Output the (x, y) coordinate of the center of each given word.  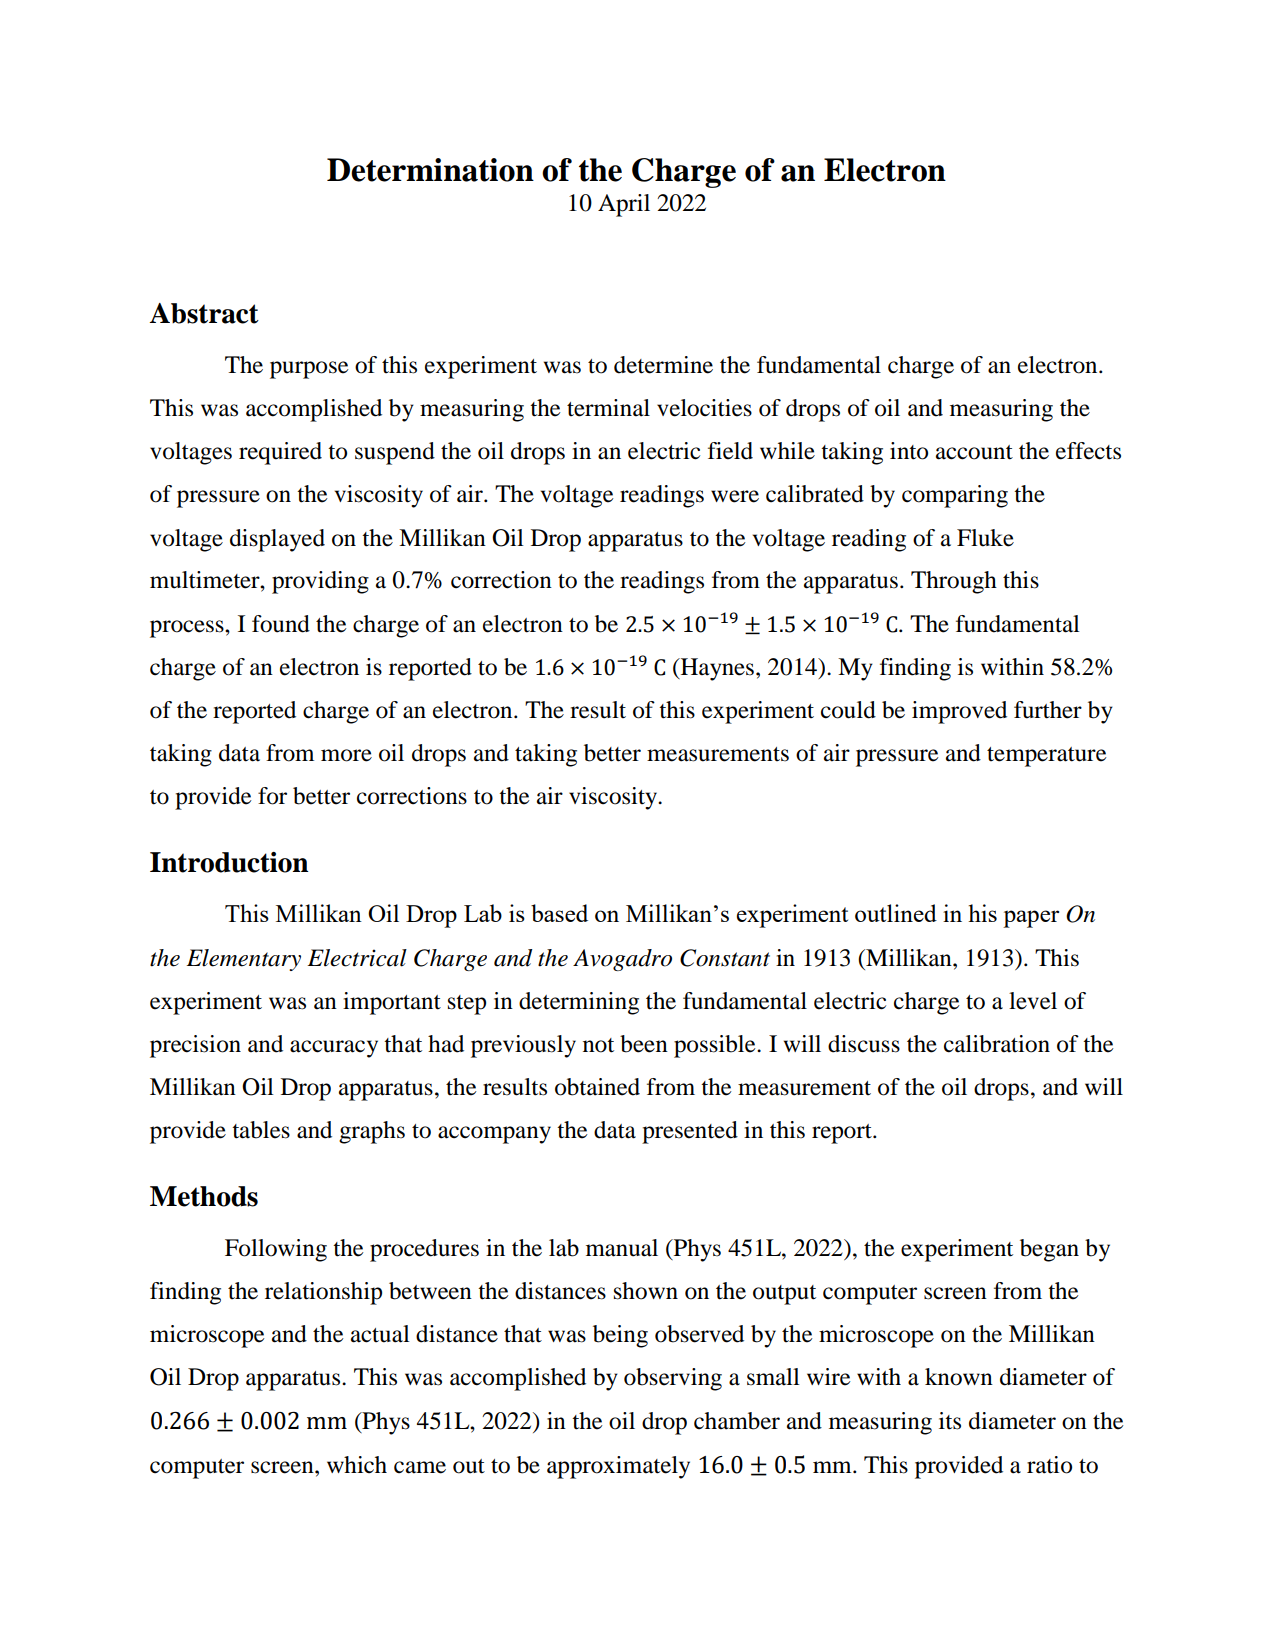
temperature (1047, 757)
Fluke (985, 538)
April (624, 205)
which (357, 1465)
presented (690, 1132)
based (559, 913)
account (974, 452)
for (272, 796)
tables (261, 1130)
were (735, 496)
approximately (618, 1467)
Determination (430, 170)
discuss (864, 1044)
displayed (277, 540)
